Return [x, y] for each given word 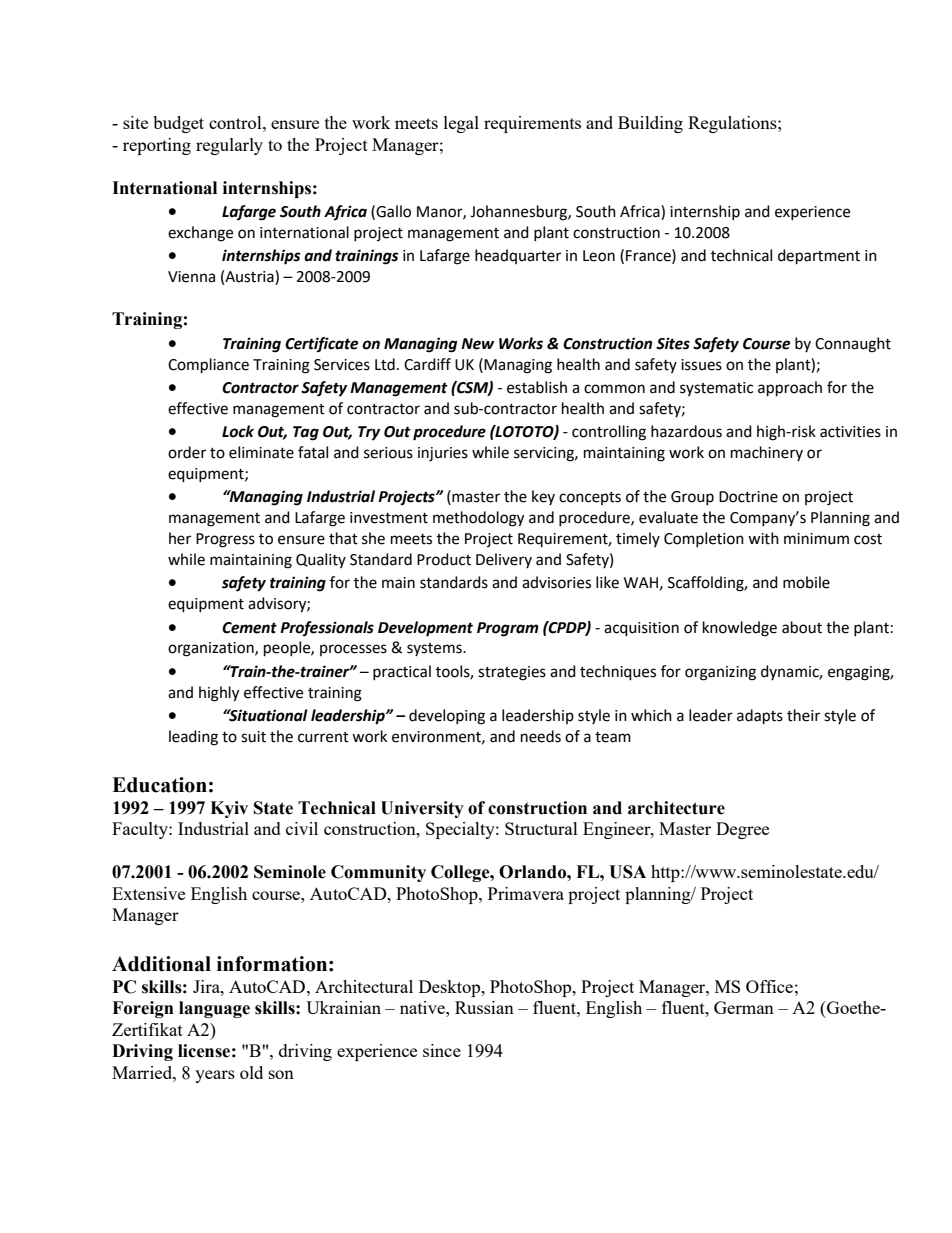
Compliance [208, 366]
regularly [229, 146]
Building [650, 124]
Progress [225, 540]
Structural [541, 828]
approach [790, 389]
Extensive [148, 893]
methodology [478, 519]
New [477, 344]
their [803, 715]
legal [461, 124]
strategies [512, 673]
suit [253, 737]
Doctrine [748, 497]
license [204, 1051]
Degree [742, 830]
